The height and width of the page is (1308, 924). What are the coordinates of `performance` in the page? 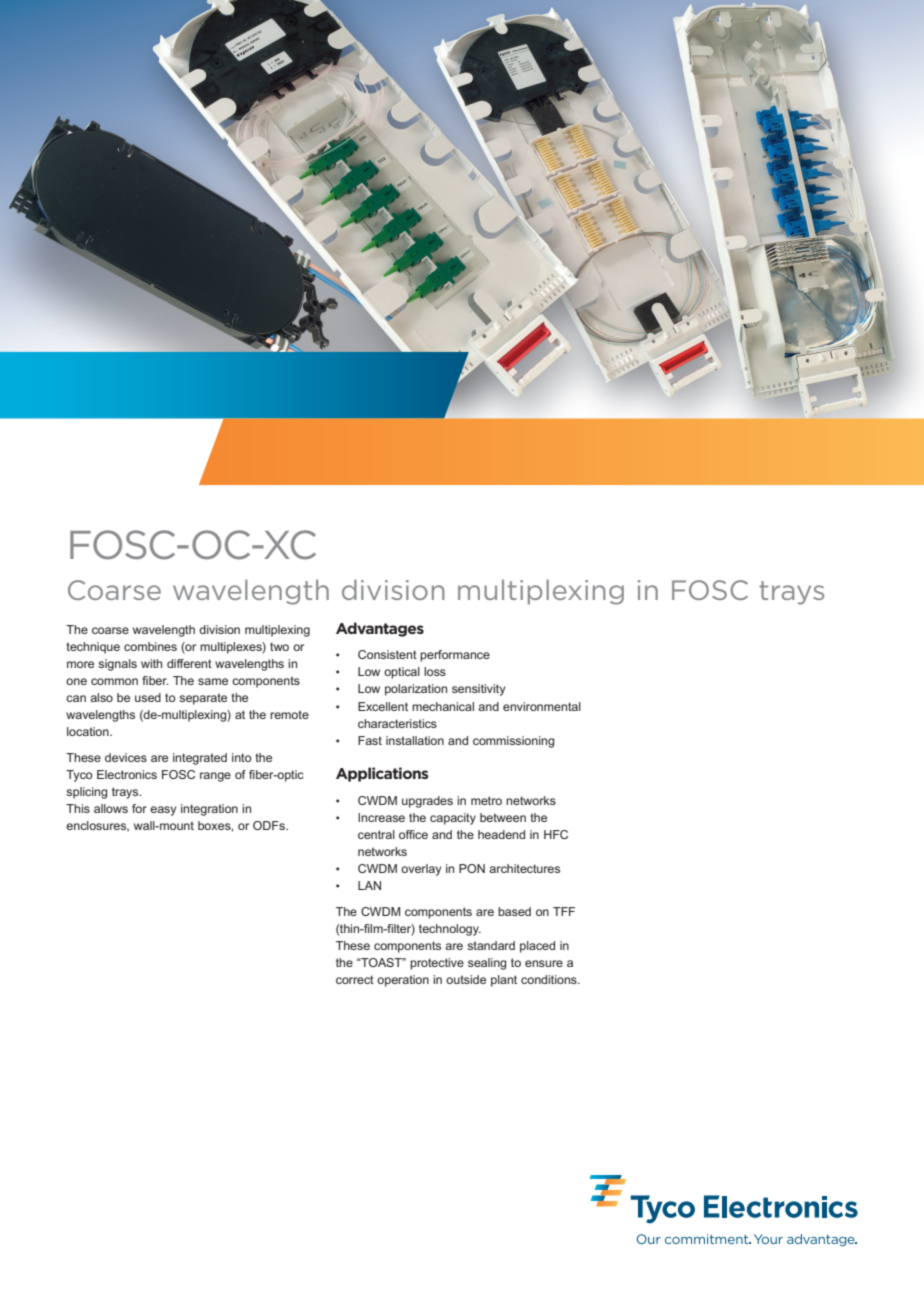 It's located at (455, 656).
